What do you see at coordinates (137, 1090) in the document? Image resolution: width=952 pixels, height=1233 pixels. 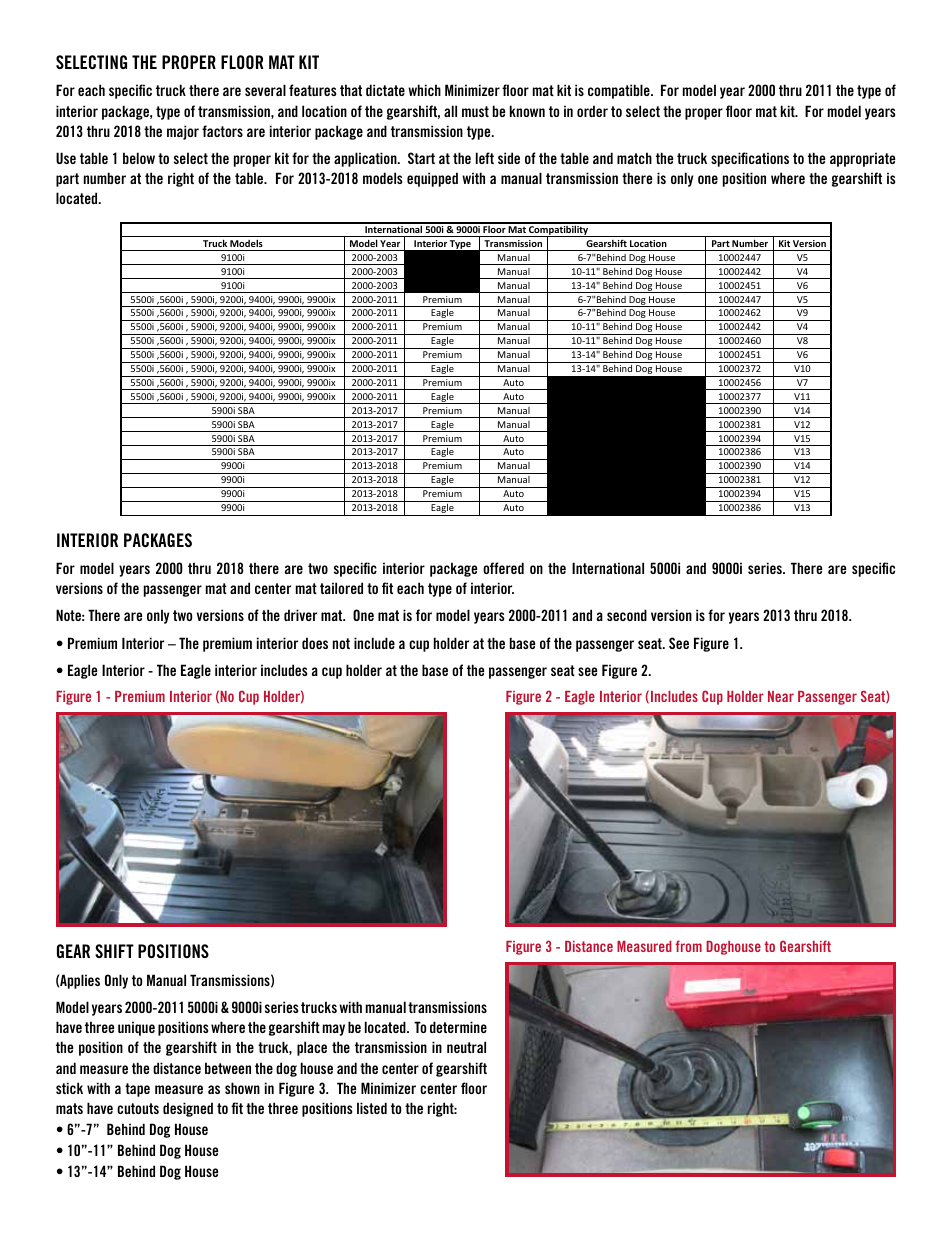 I see `tape` at bounding box center [137, 1090].
